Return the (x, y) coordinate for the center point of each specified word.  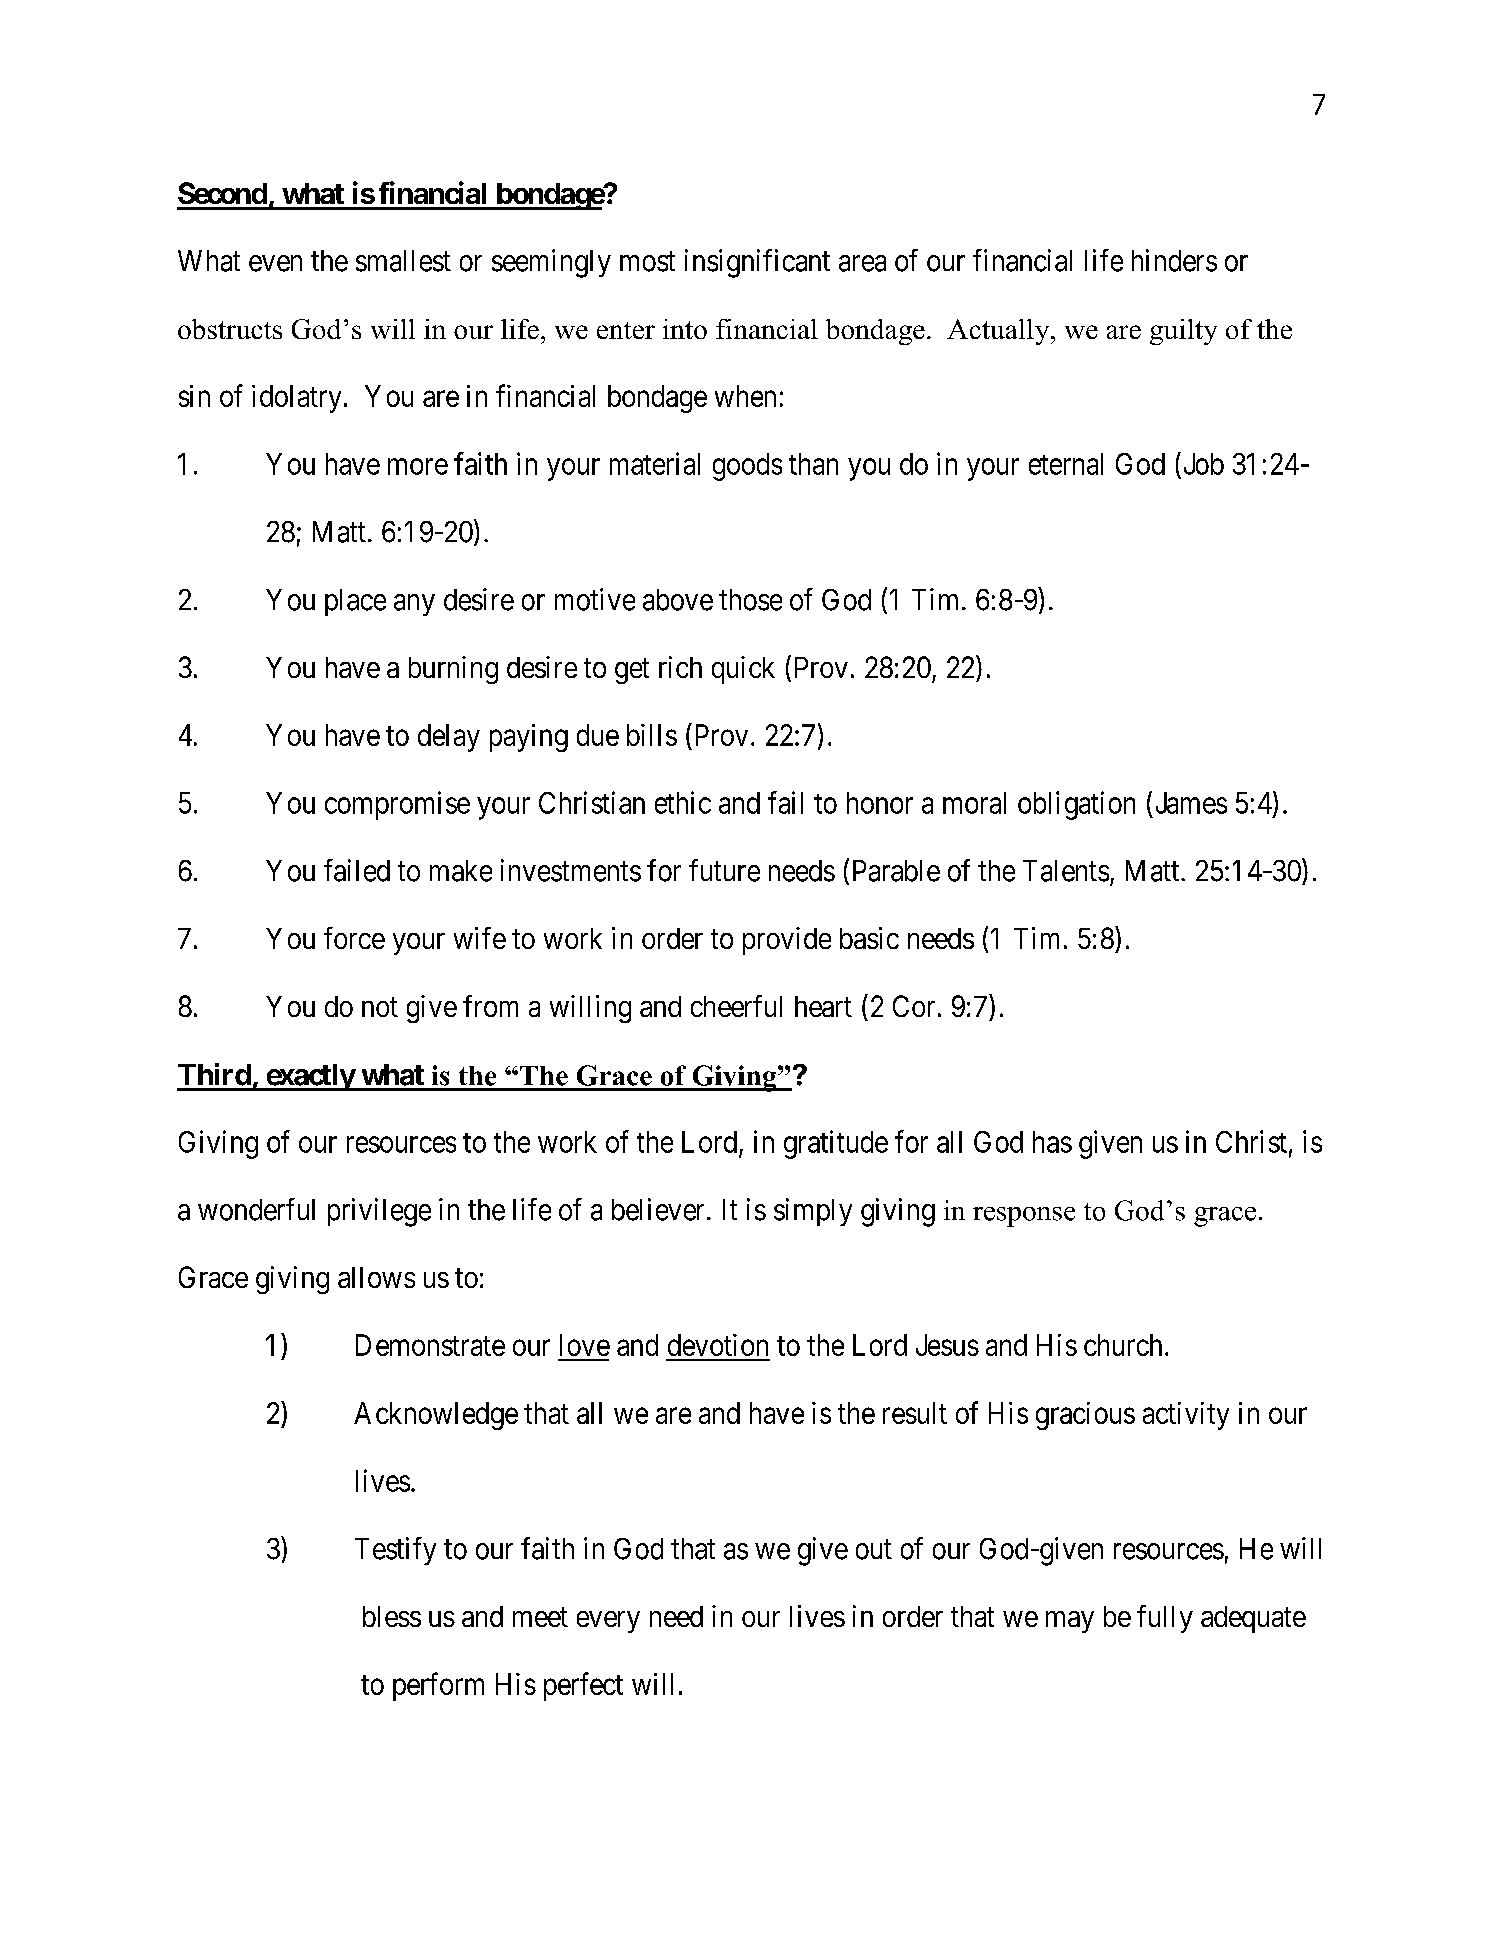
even (275, 263)
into (685, 329)
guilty (1183, 332)
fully (1165, 1619)
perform (438, 1686)
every (608, 1622)
